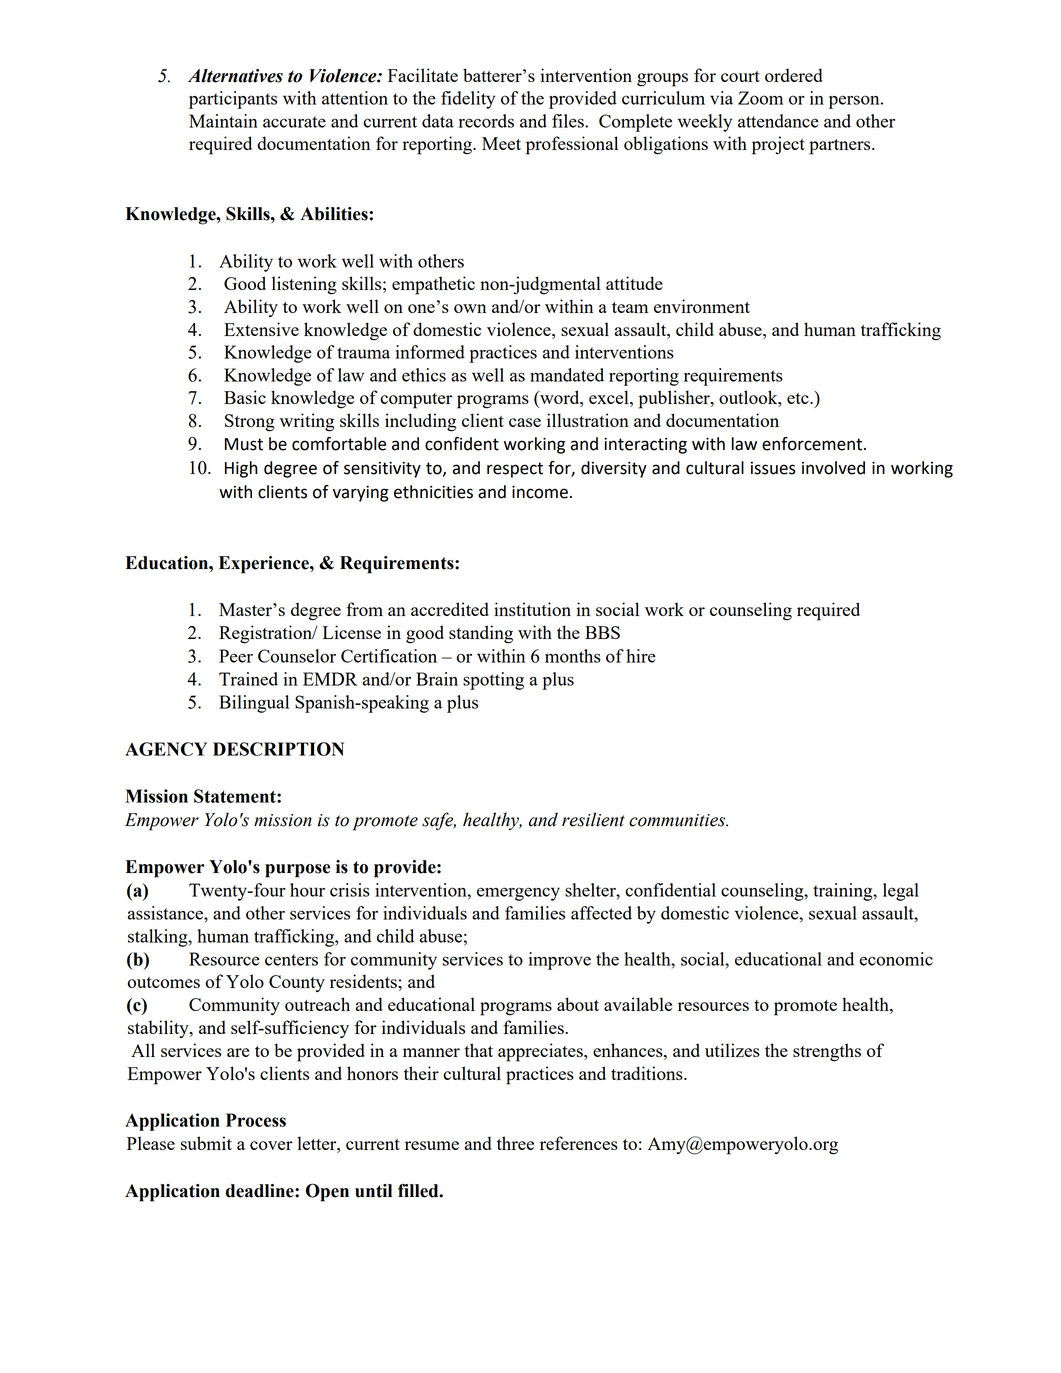 The image size is (1061, 1373). Describe the element at coordinates (241, 469) in the screenshot. I see `High` at that location.
